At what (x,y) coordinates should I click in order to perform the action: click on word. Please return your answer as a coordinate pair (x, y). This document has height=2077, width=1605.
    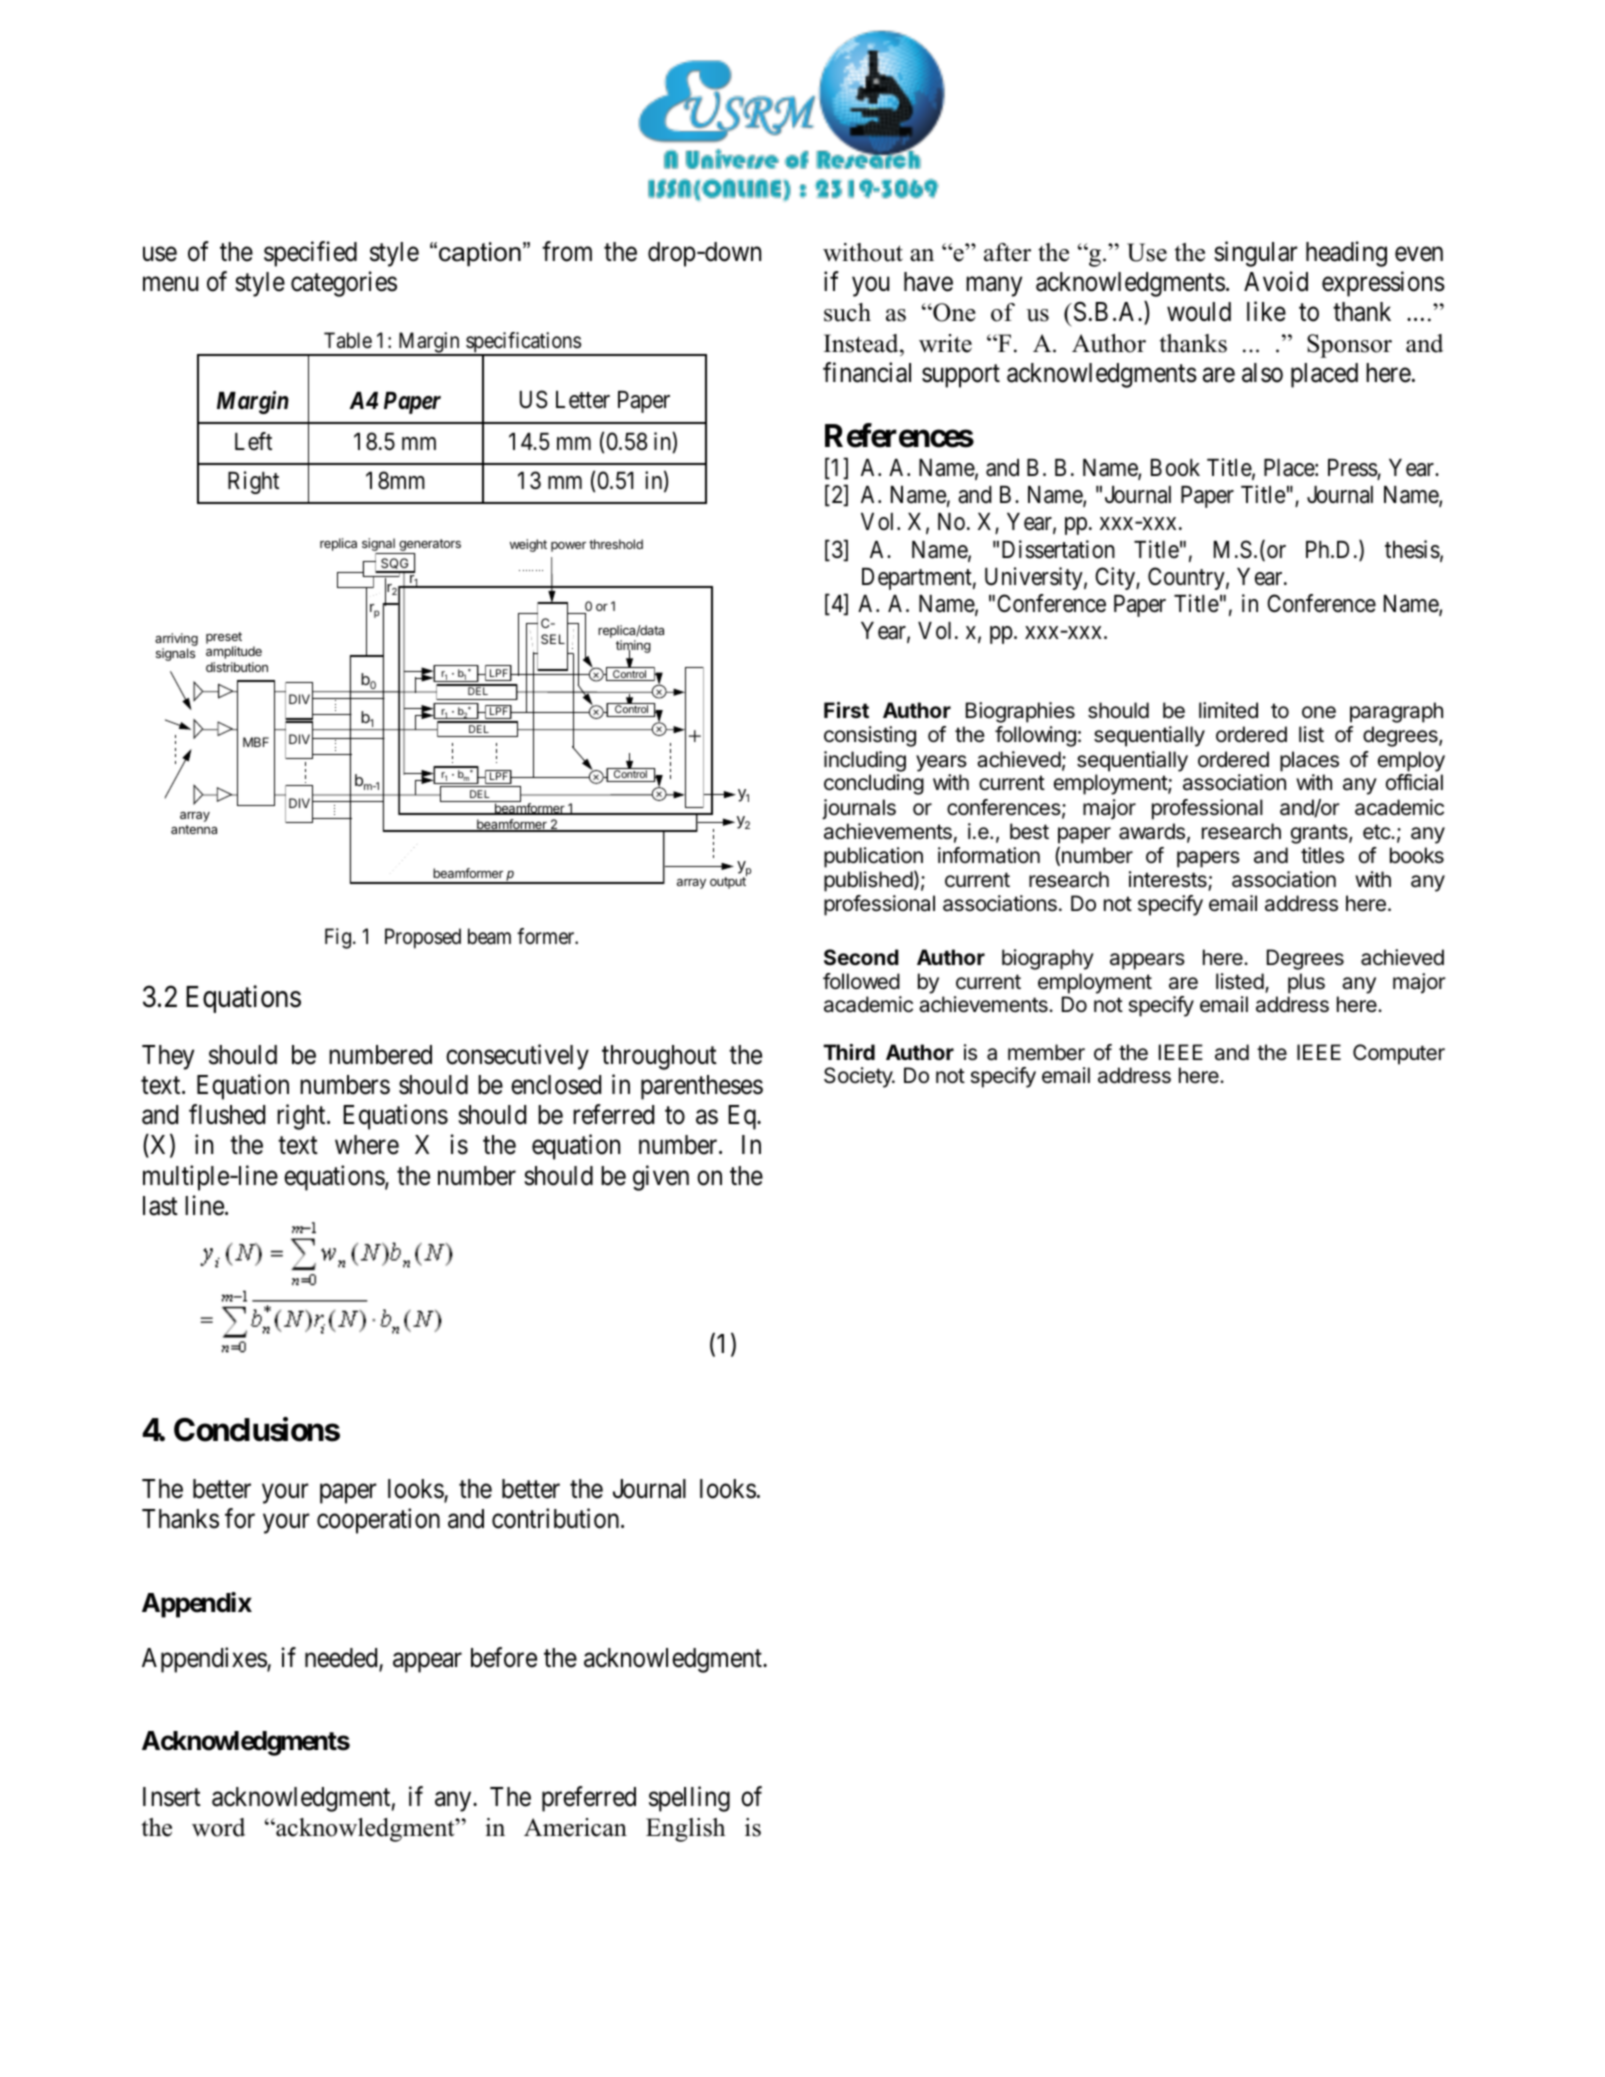
    Looking at the image, I should click on (218, 1827).
